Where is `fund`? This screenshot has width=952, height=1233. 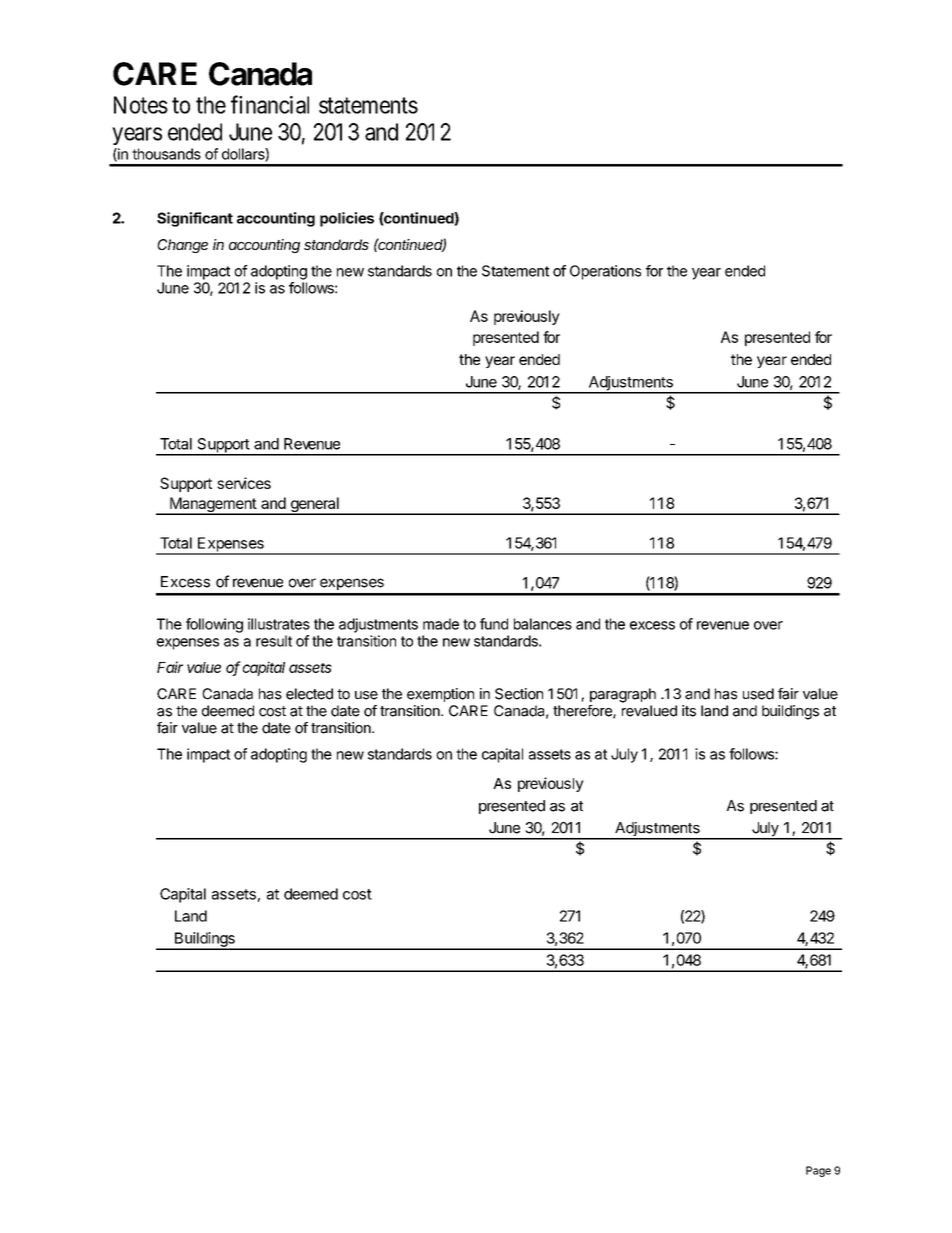 fund is located at coordinates (494, 624).
